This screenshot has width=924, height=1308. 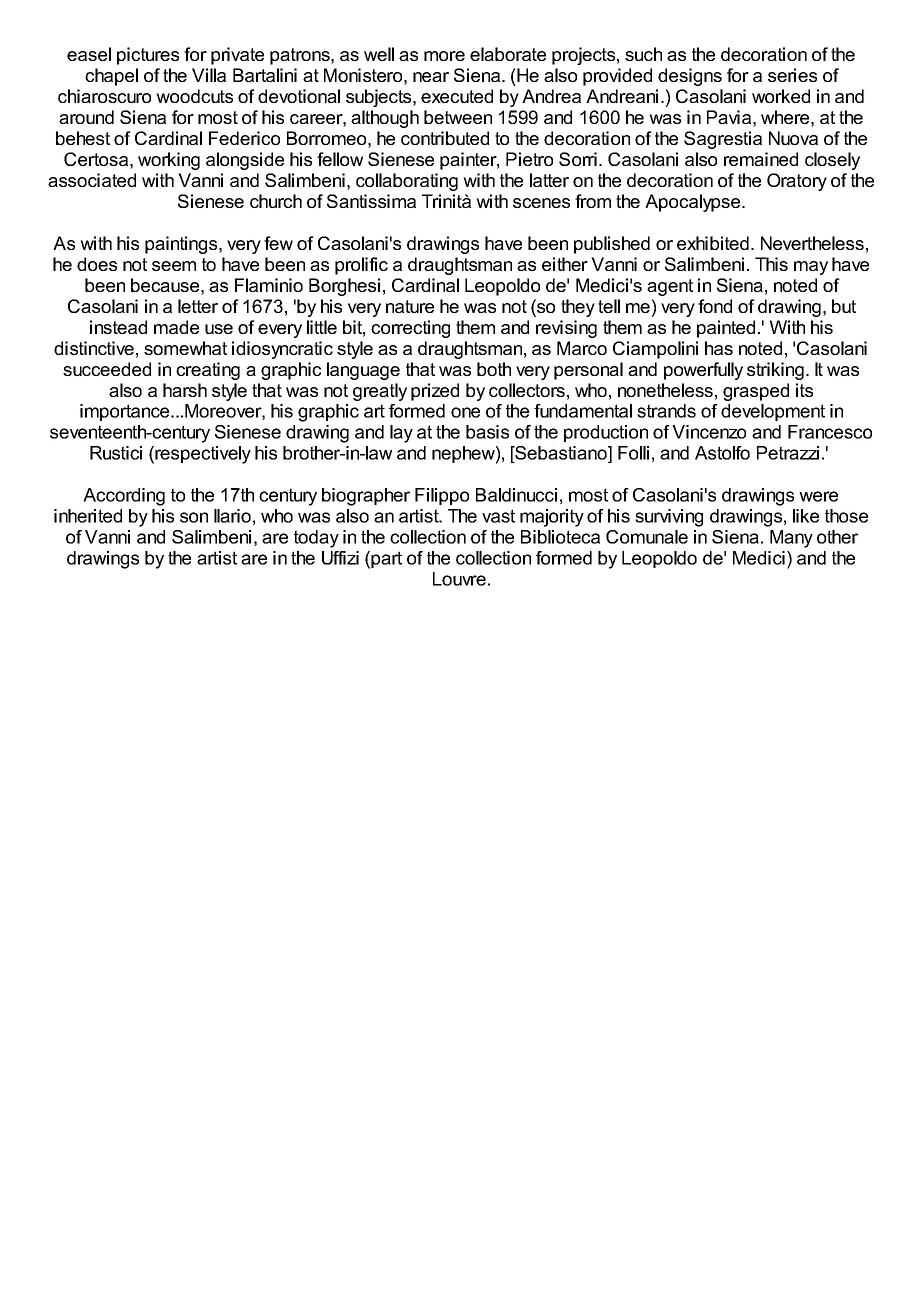 What do you see at coordinates (185, 390) in the screenshot?
I see `harsh` at bounding box center [185, 390].
